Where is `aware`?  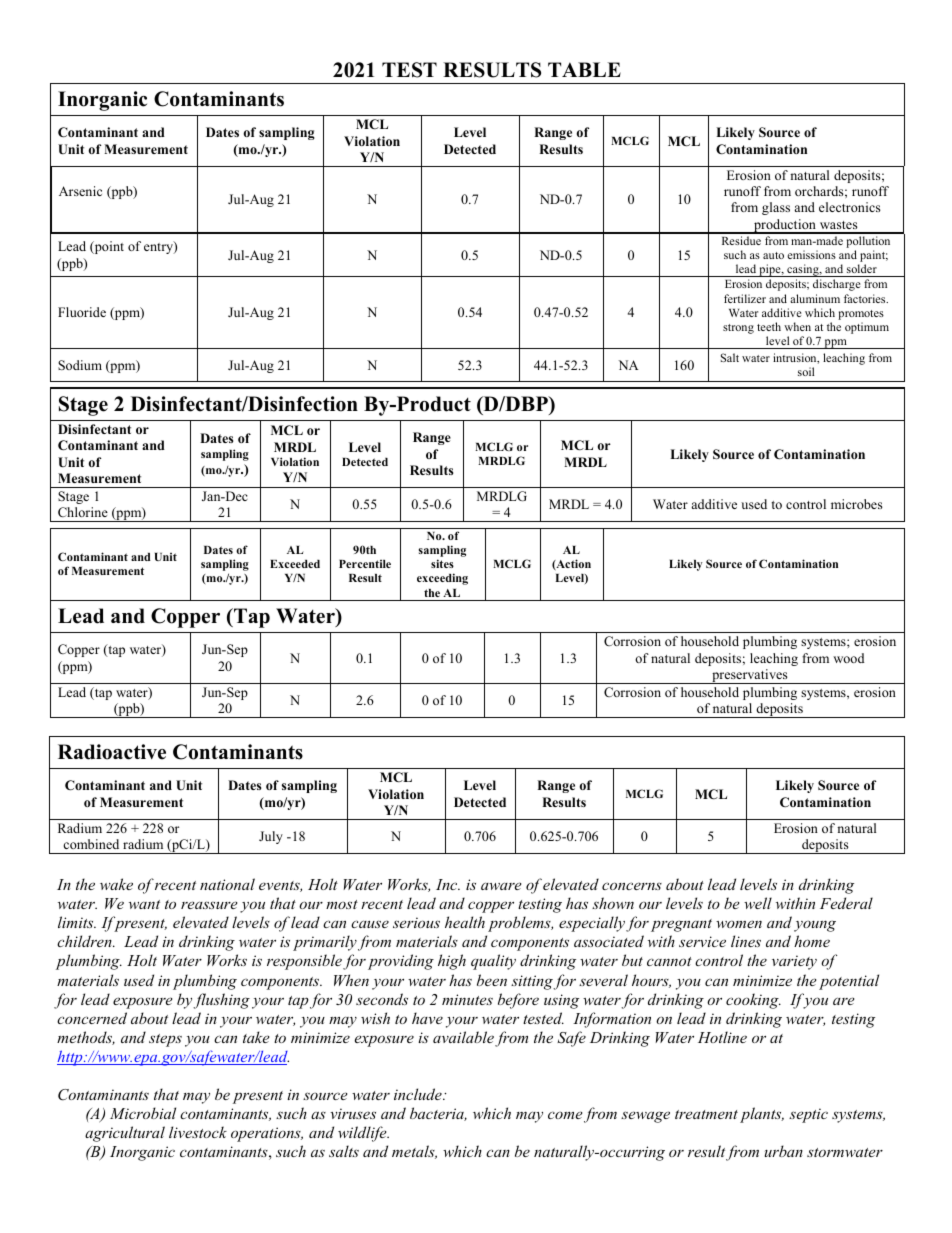 aware is located at coordinates (501, 886).
